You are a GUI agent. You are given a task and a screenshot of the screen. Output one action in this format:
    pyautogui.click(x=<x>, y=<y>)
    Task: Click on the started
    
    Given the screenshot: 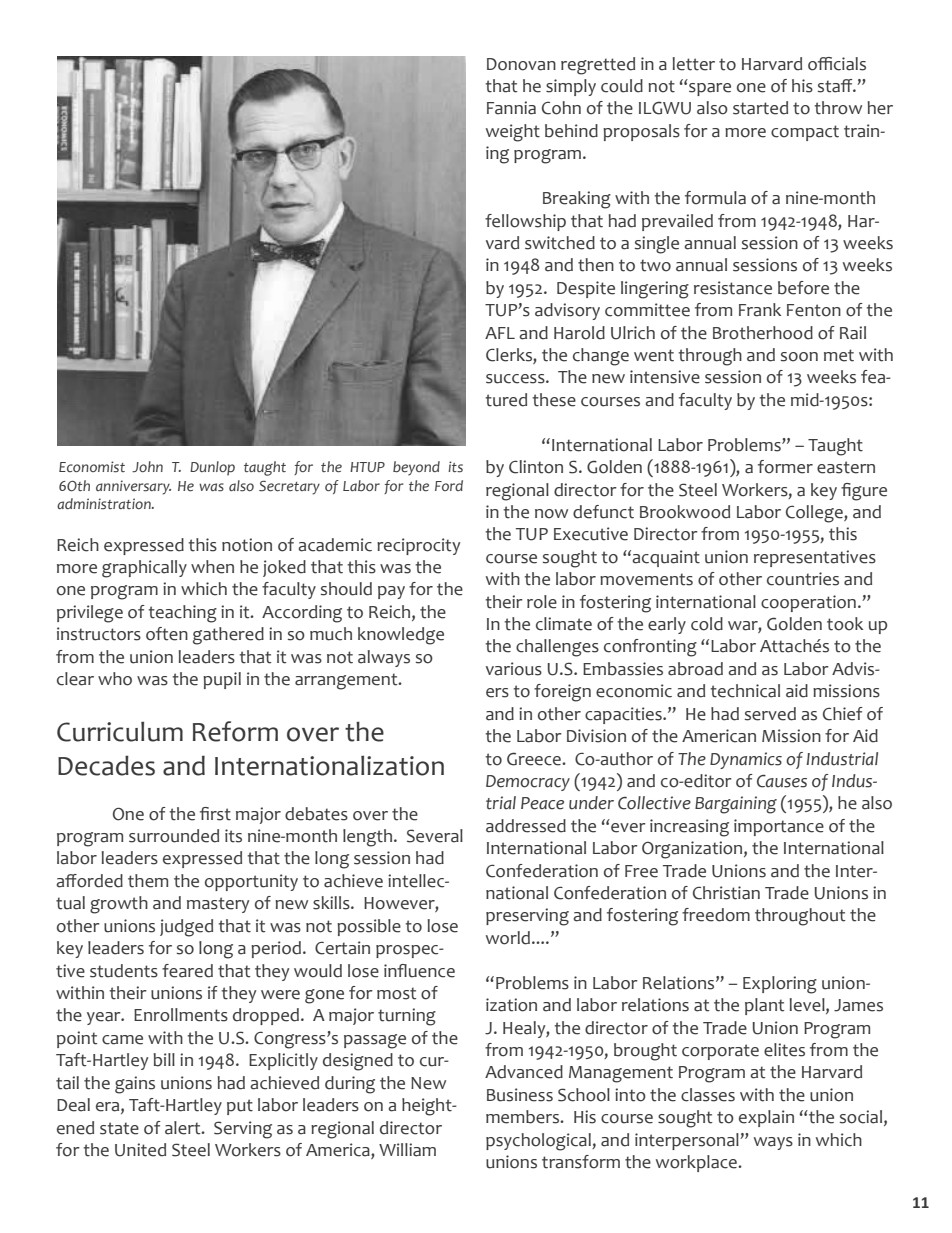 What is the action you would take?
    pyautogui.click(x=760, y=108)
